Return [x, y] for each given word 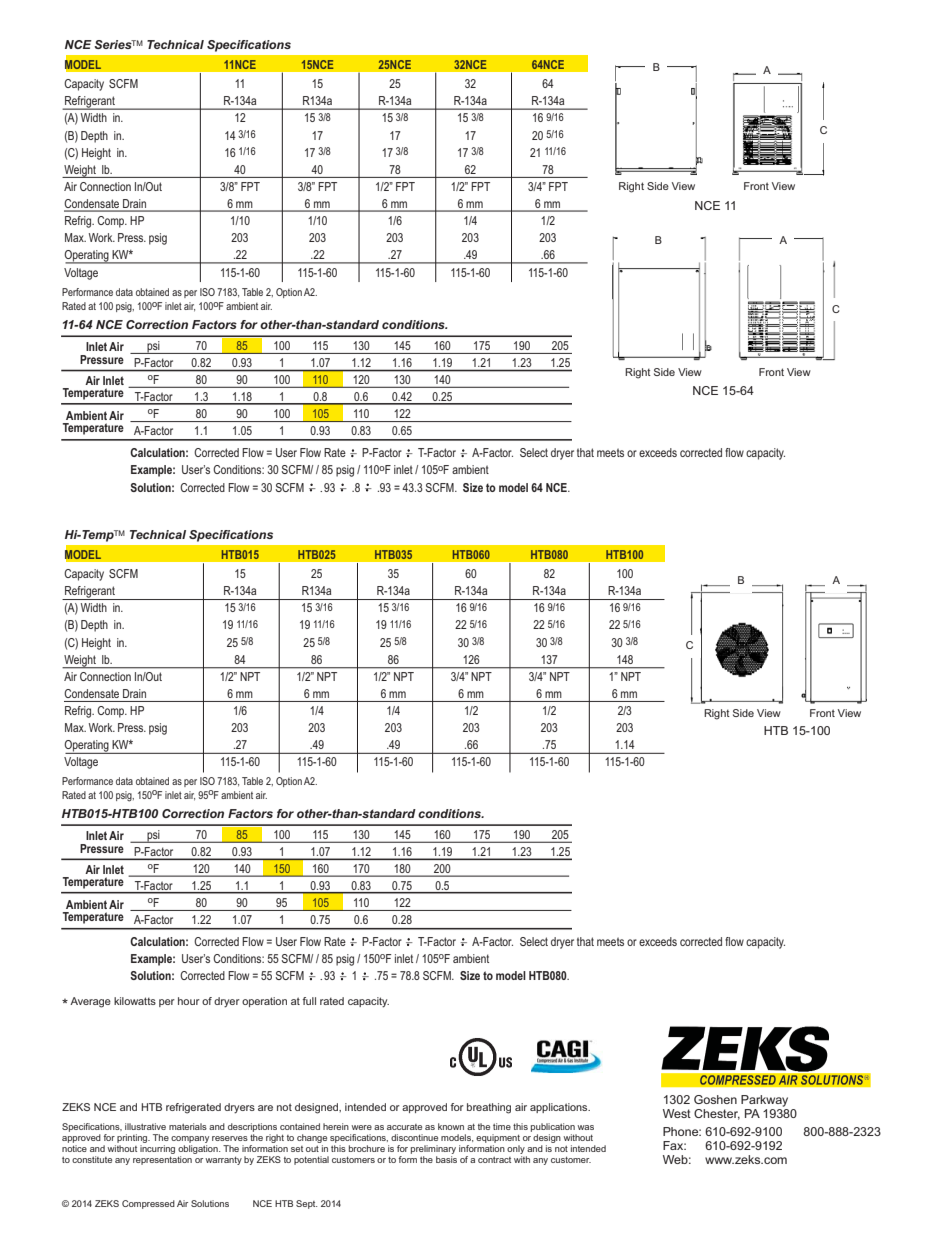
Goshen [715, 1099]
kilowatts [135, 1001]
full [309, 1001]
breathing [489, 1108]
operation [264, 1002]
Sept [306, 1204]
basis [446, 1159]
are [265, 1108]
